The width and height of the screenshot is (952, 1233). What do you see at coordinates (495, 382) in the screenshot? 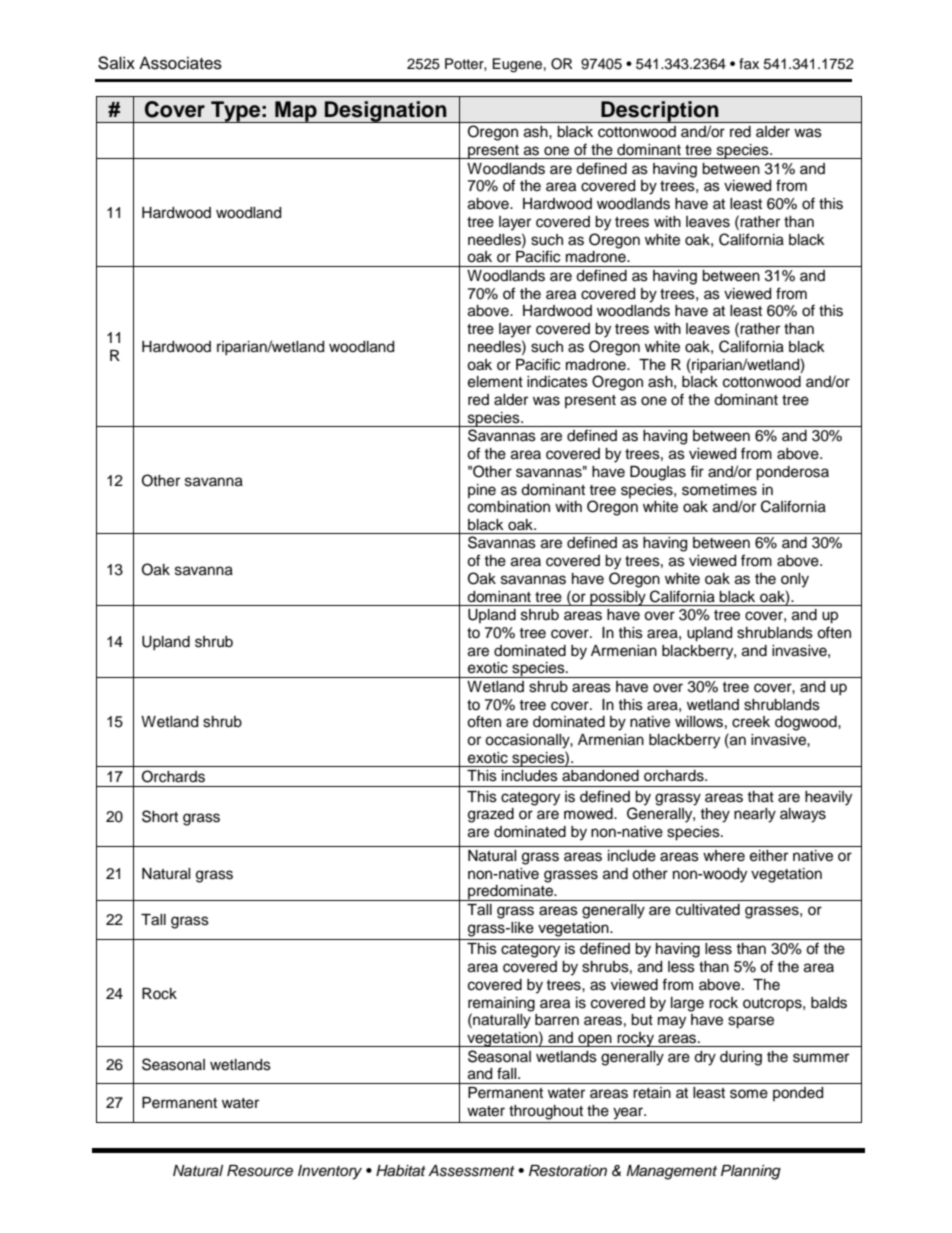
I see `element` at bounding box center [495, 382].
